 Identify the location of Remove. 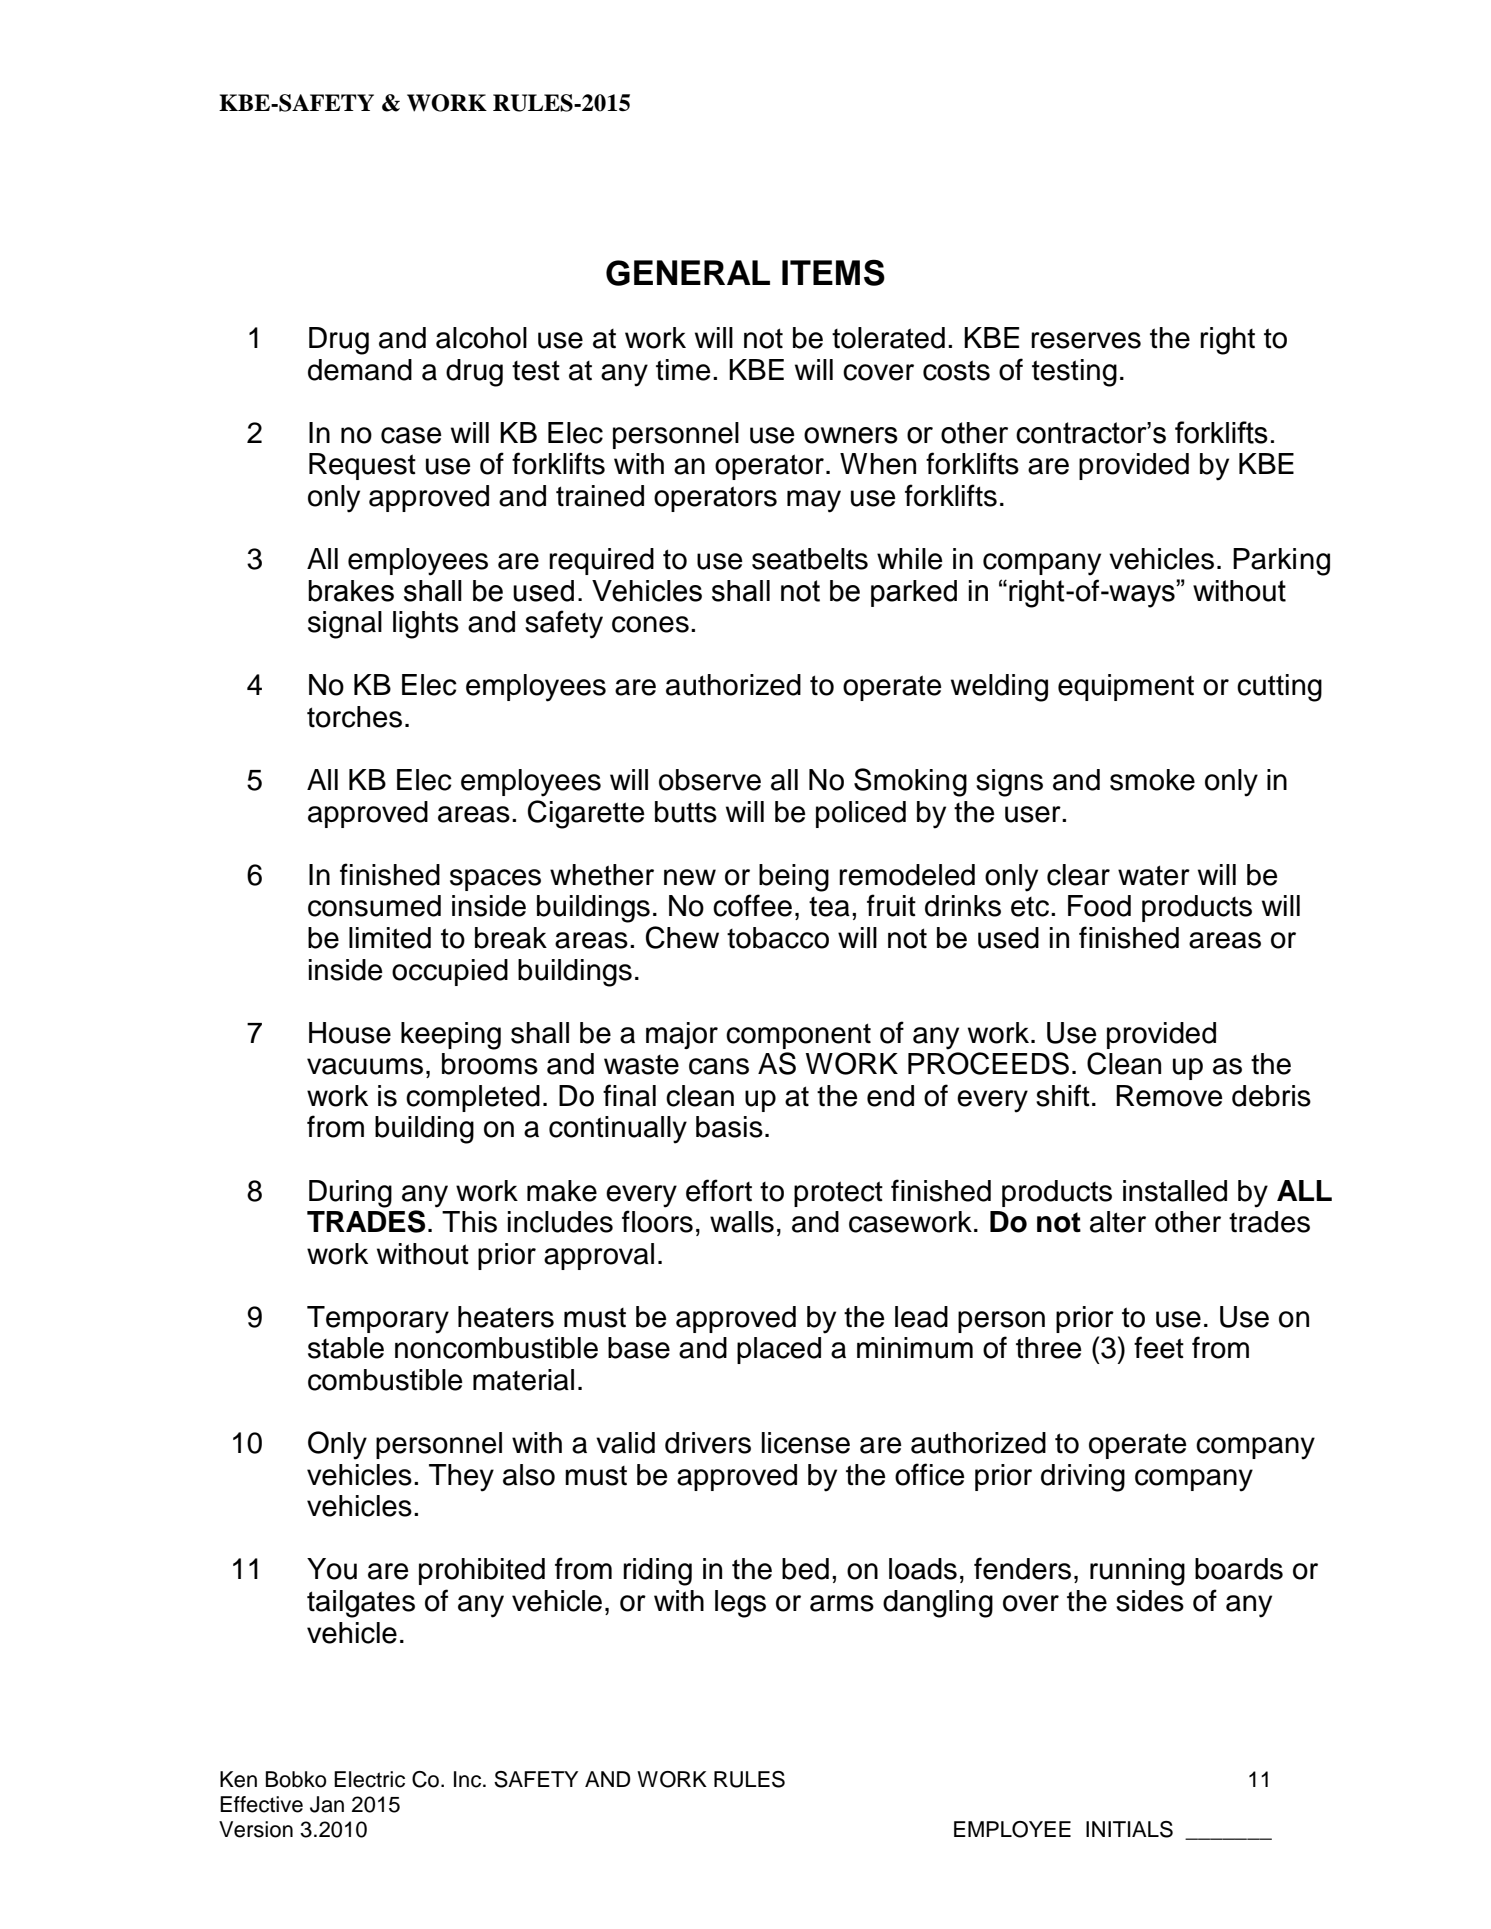
(1169, 1096).
